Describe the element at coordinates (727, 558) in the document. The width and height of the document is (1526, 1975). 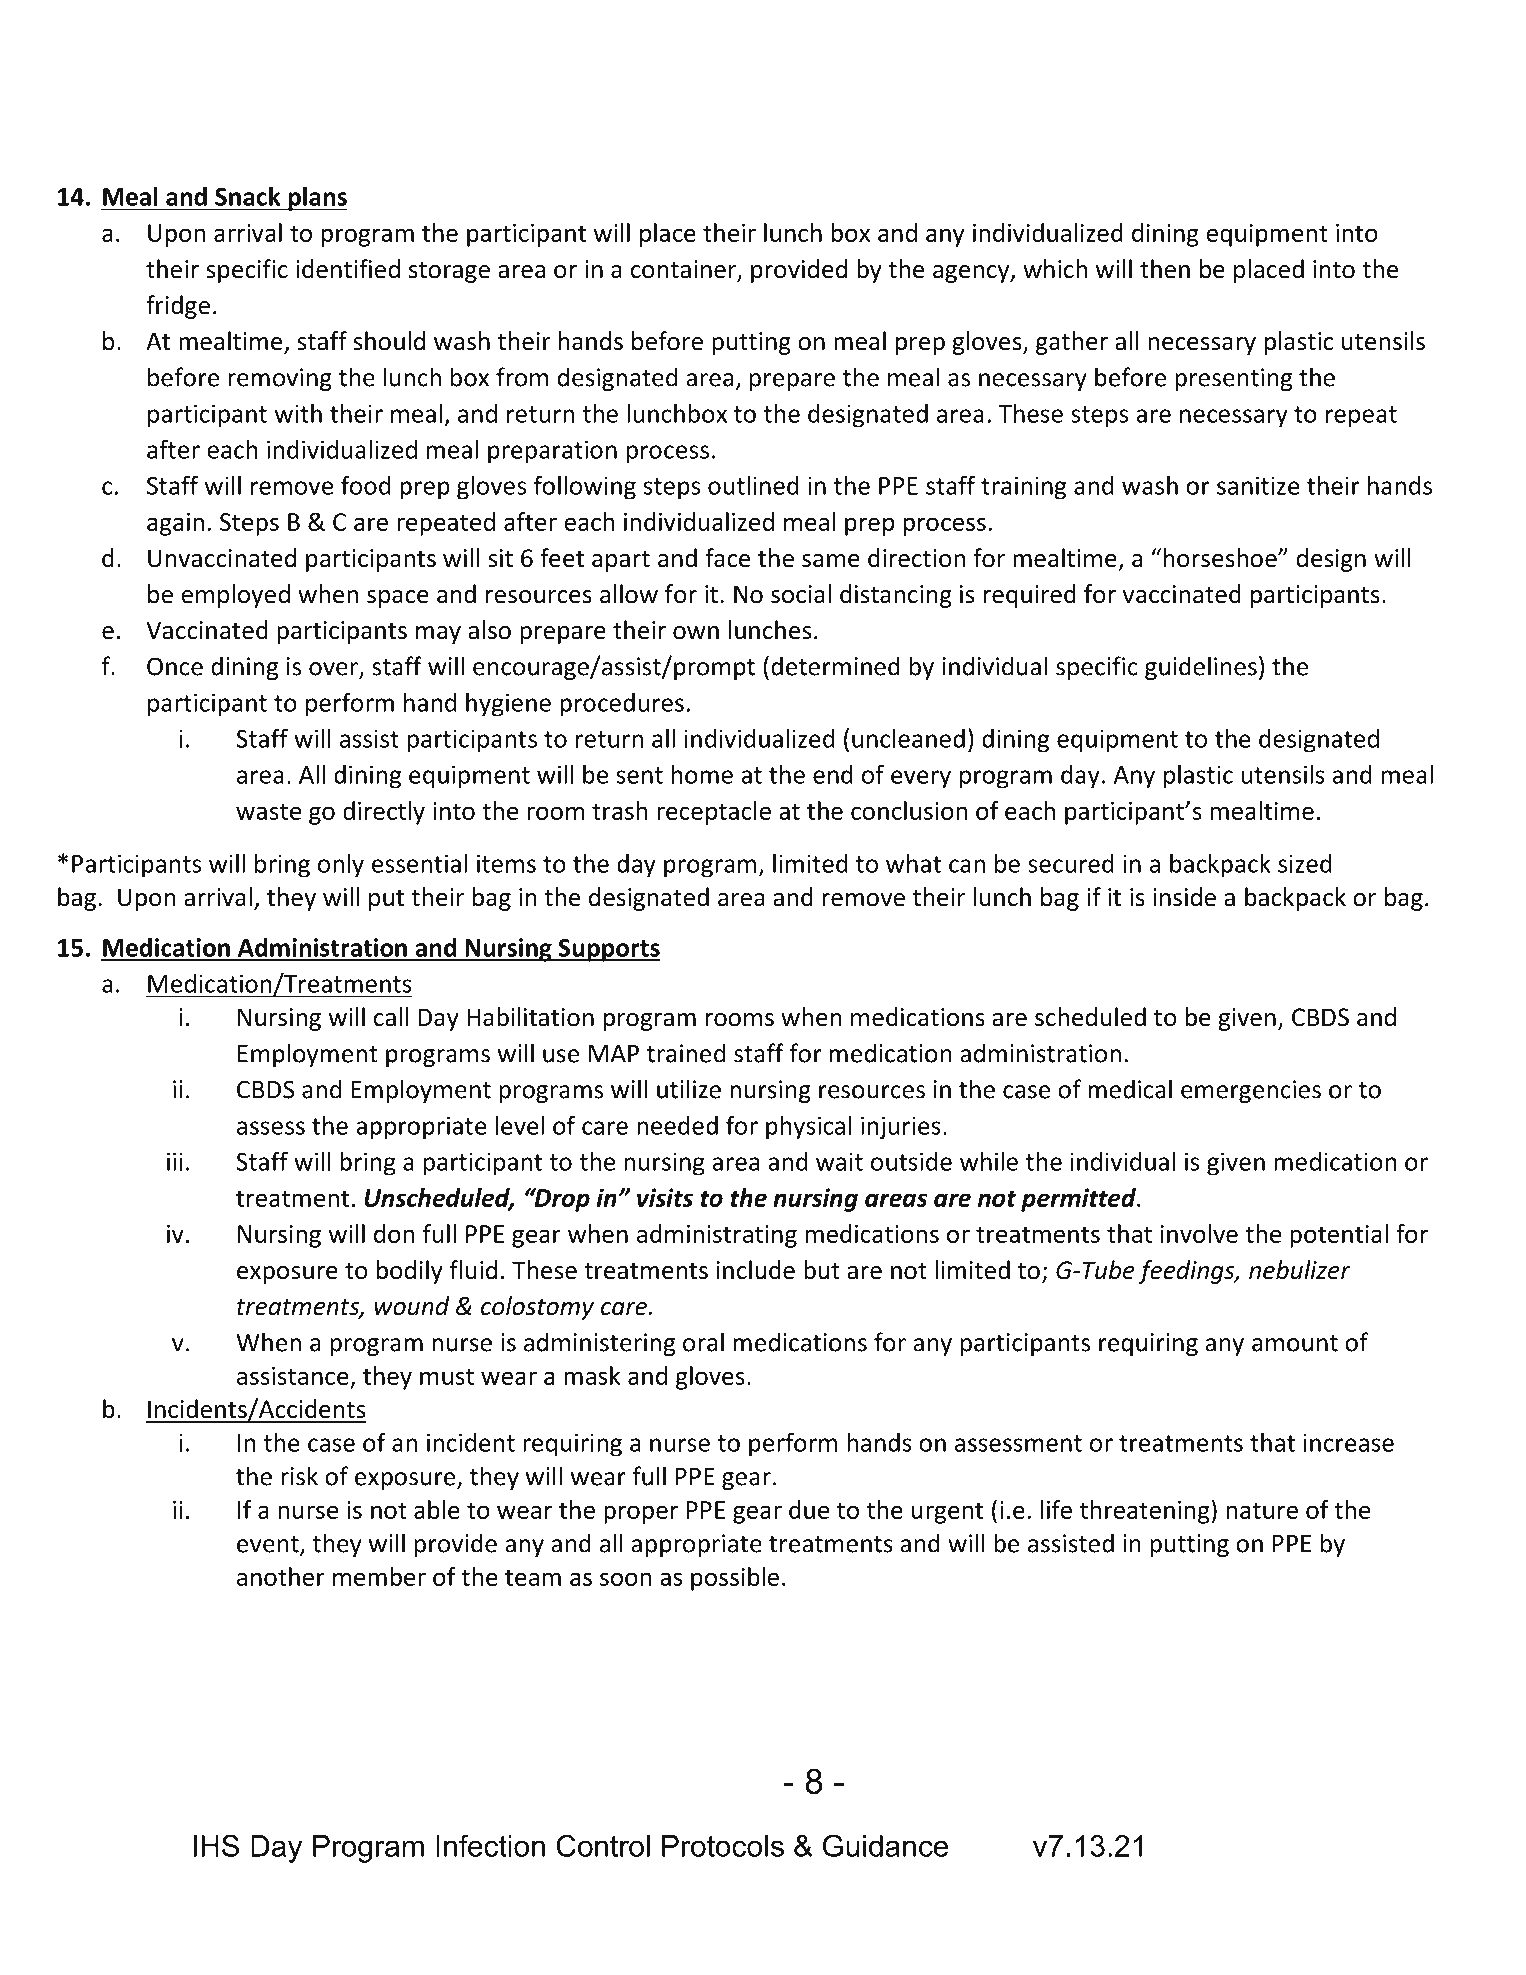
I see `face` at that location.
